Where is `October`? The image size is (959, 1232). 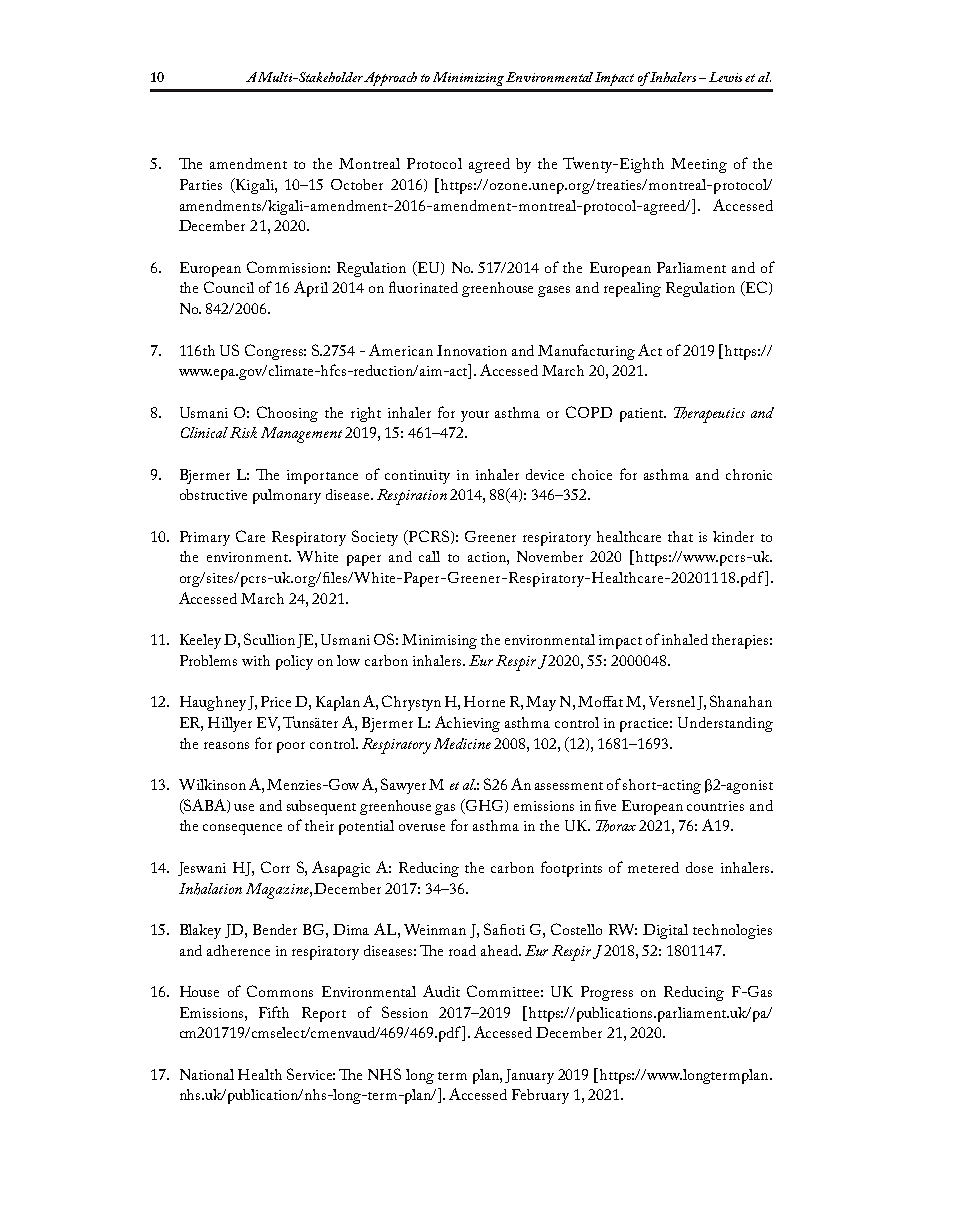
October is located at coordinates (357, 184).
